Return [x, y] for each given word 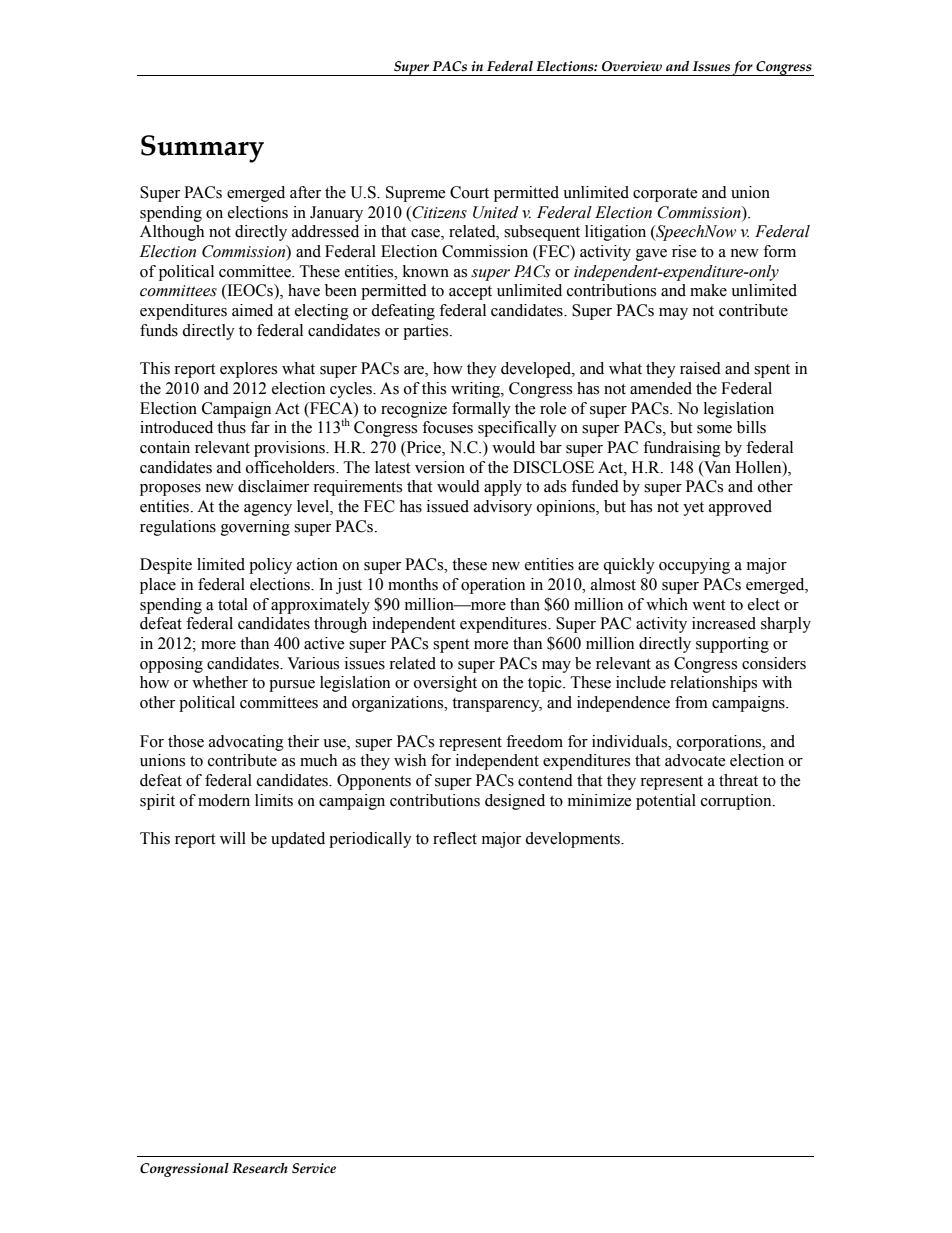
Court [469, 192]
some [714, 429]
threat [738, 780]
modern [224, 800]
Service [314, 1168]
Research [260, 1168]
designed [515, 802]
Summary [202, 149]
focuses [447, 427]
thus [231, 427]
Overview [632, 66]
